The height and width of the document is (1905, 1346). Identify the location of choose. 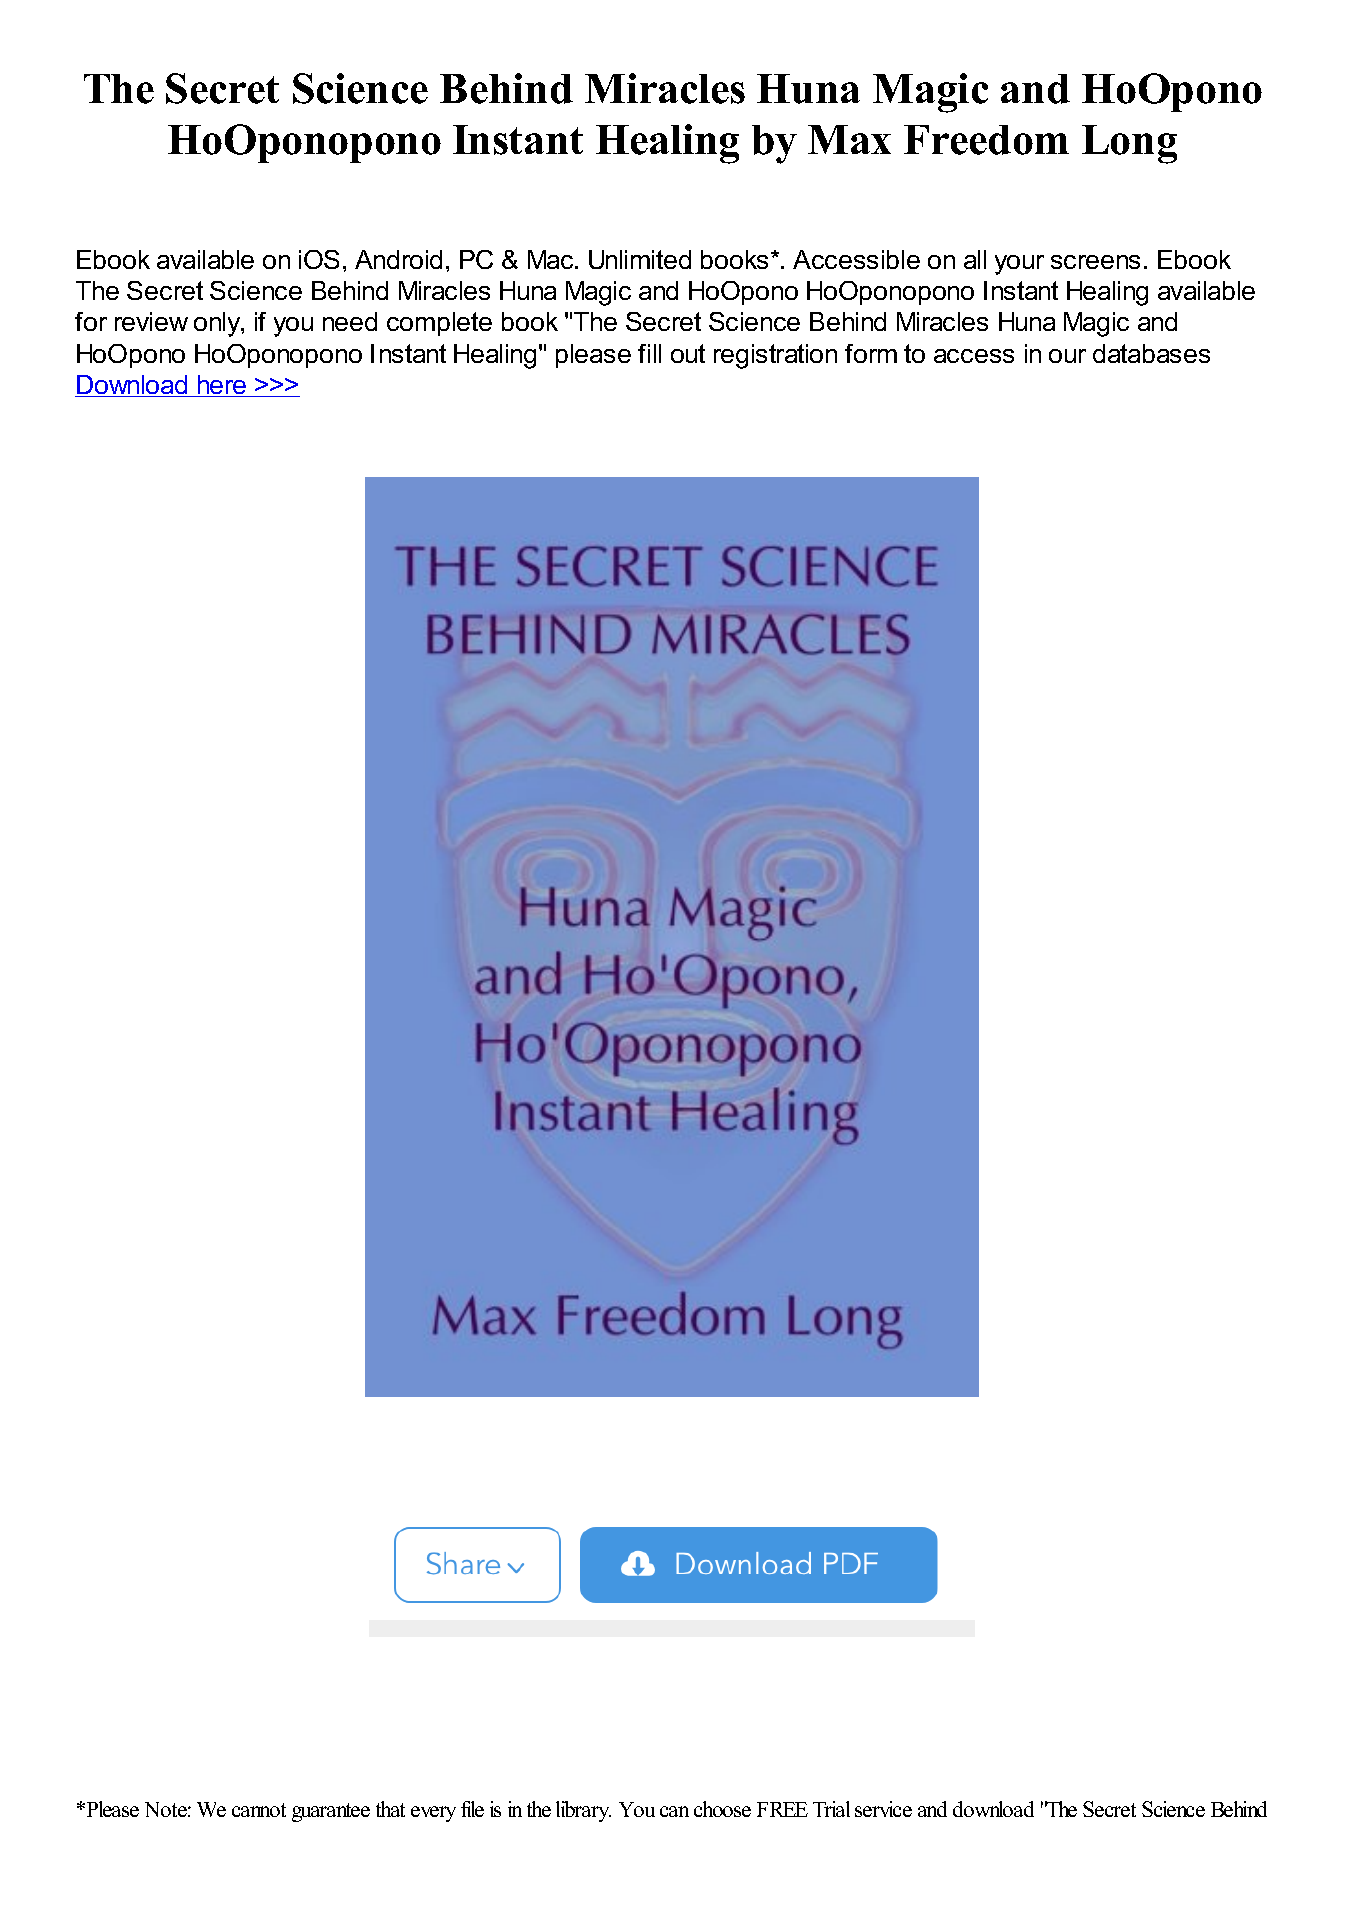
(722, 1809).
